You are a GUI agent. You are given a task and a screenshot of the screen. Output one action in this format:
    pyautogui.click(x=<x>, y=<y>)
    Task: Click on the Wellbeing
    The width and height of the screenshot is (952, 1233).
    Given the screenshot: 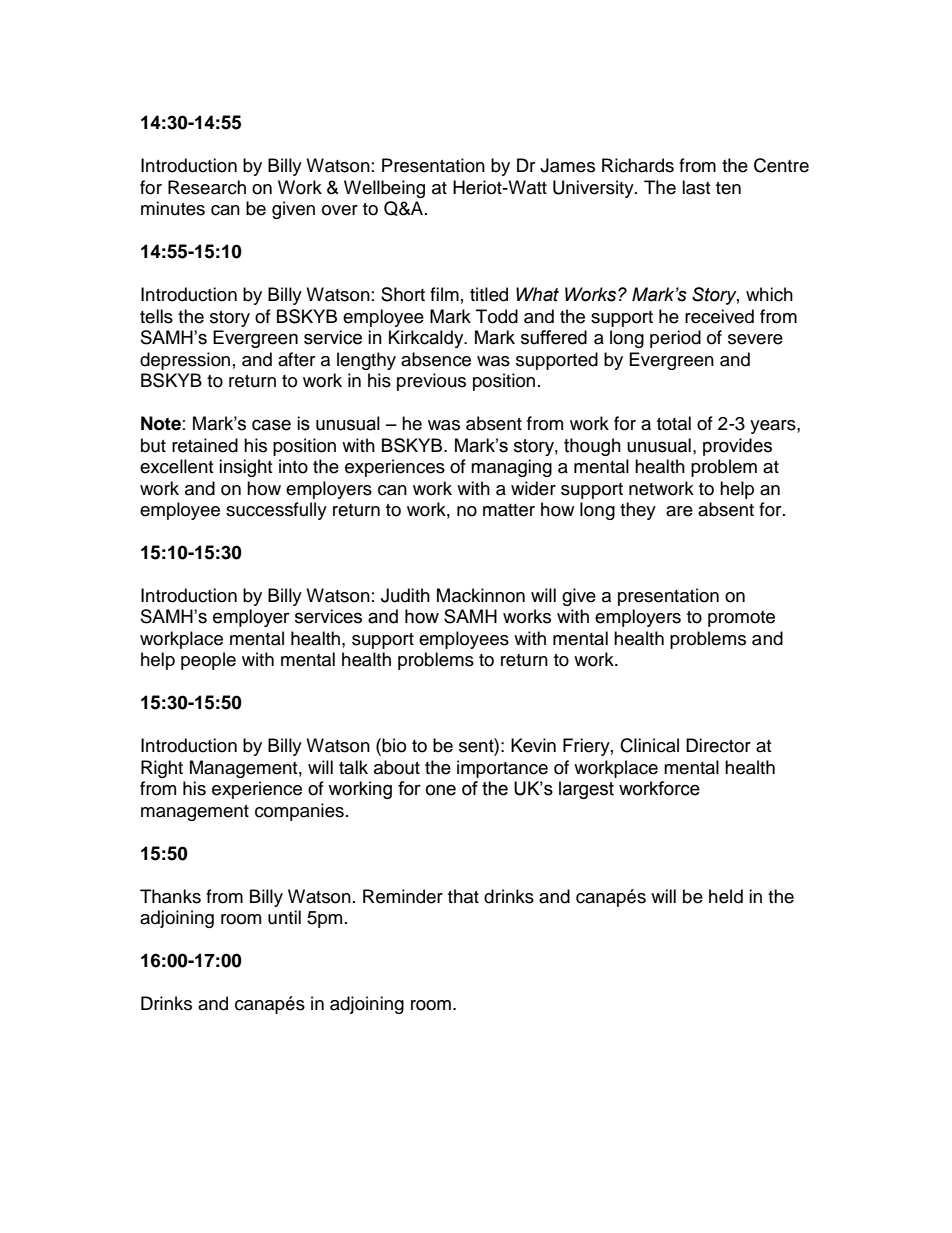 What is the action you would take?
    pyautogui.click(x=384, y=189)
